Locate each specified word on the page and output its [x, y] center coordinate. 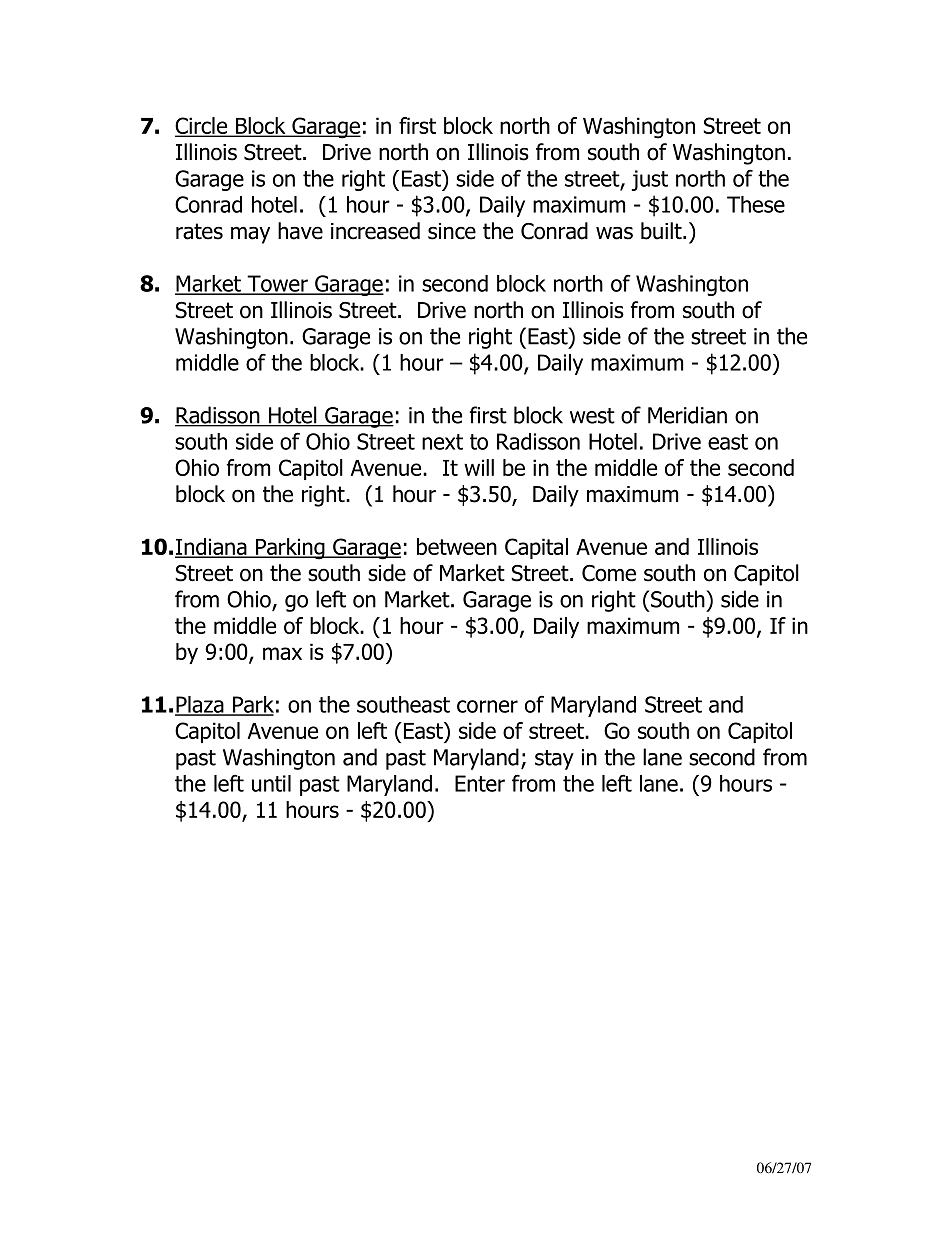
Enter [480, 783]
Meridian [687, 415]
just [650, 180]
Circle [202, 126]
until [271, 783]
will [479, 467]
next [442, 442]
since [452, 231]
